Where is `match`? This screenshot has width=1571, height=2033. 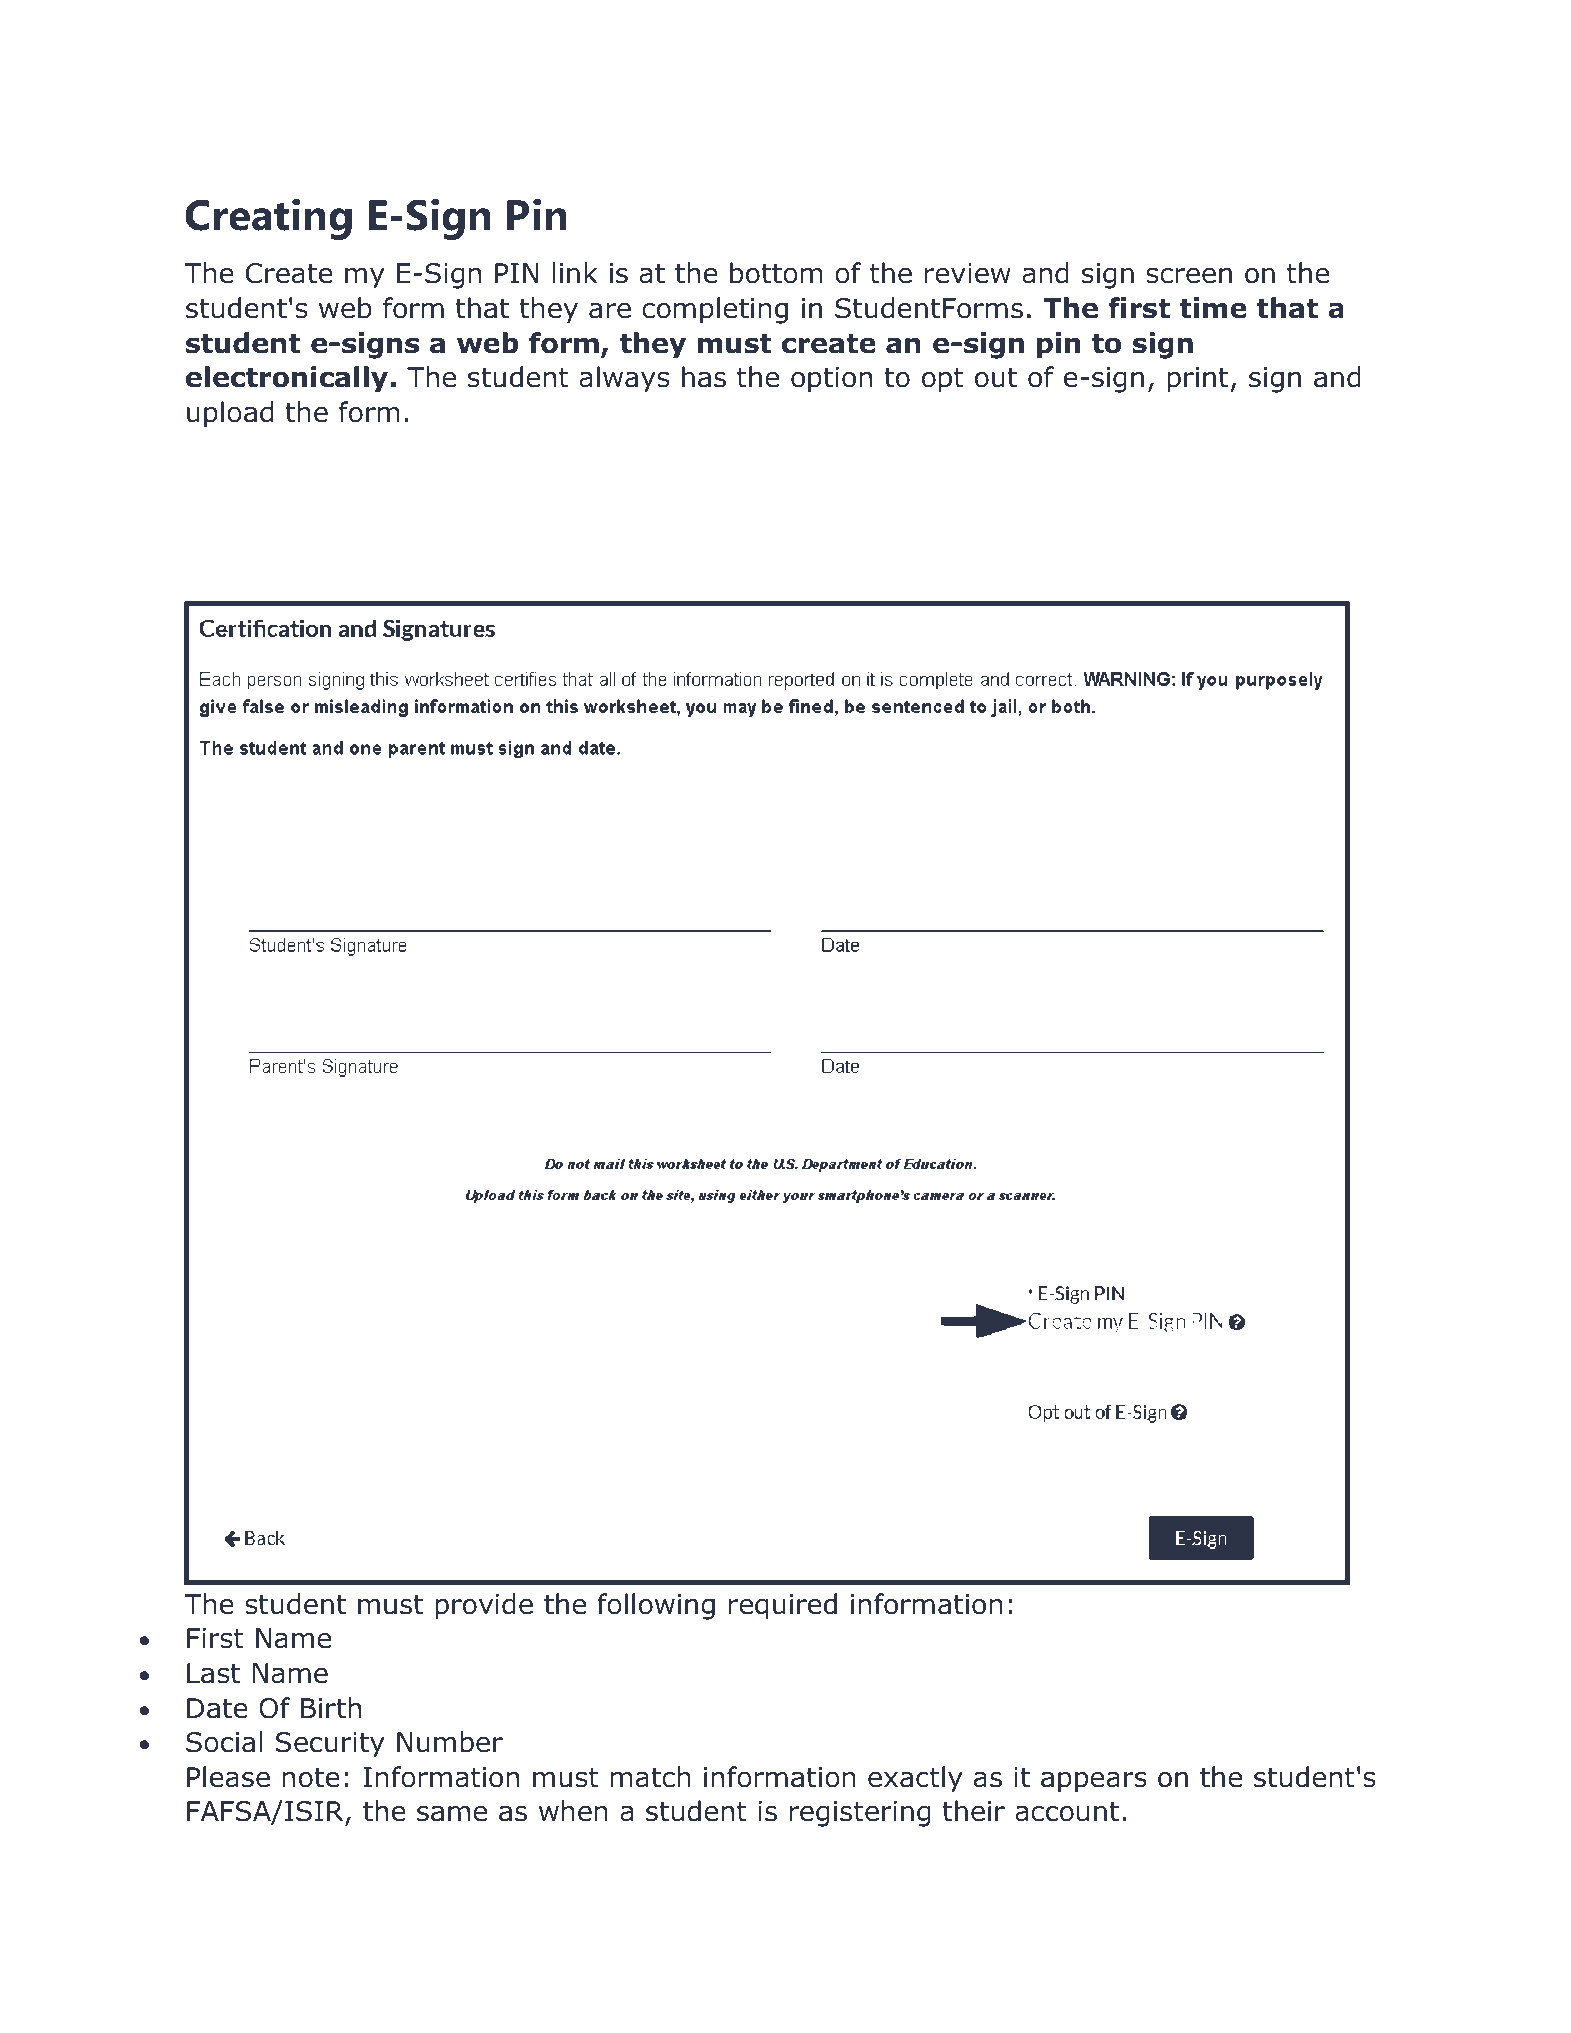 match is located at coordinates (650, 1777).
